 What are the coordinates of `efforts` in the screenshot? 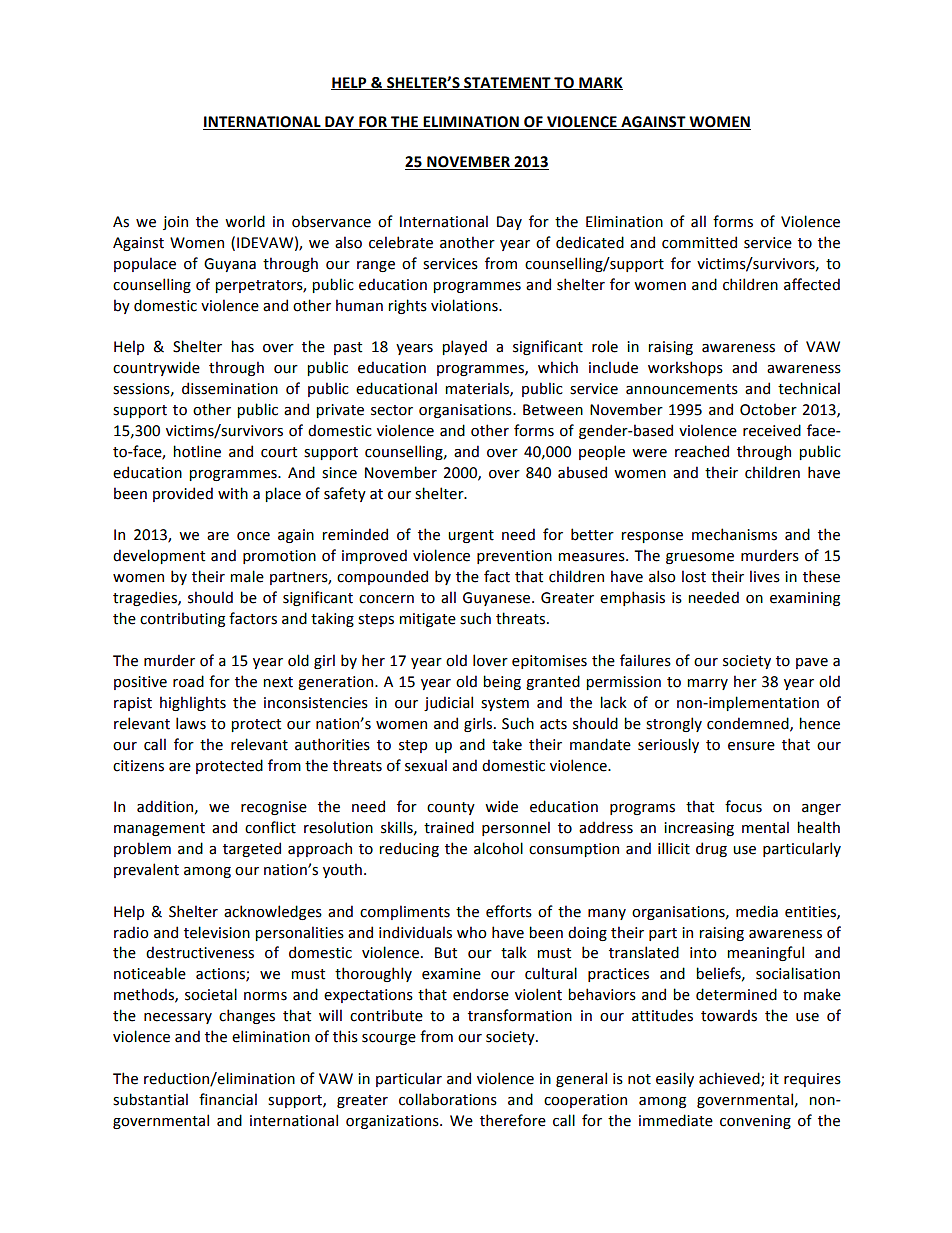 It's located at (509, 911).
